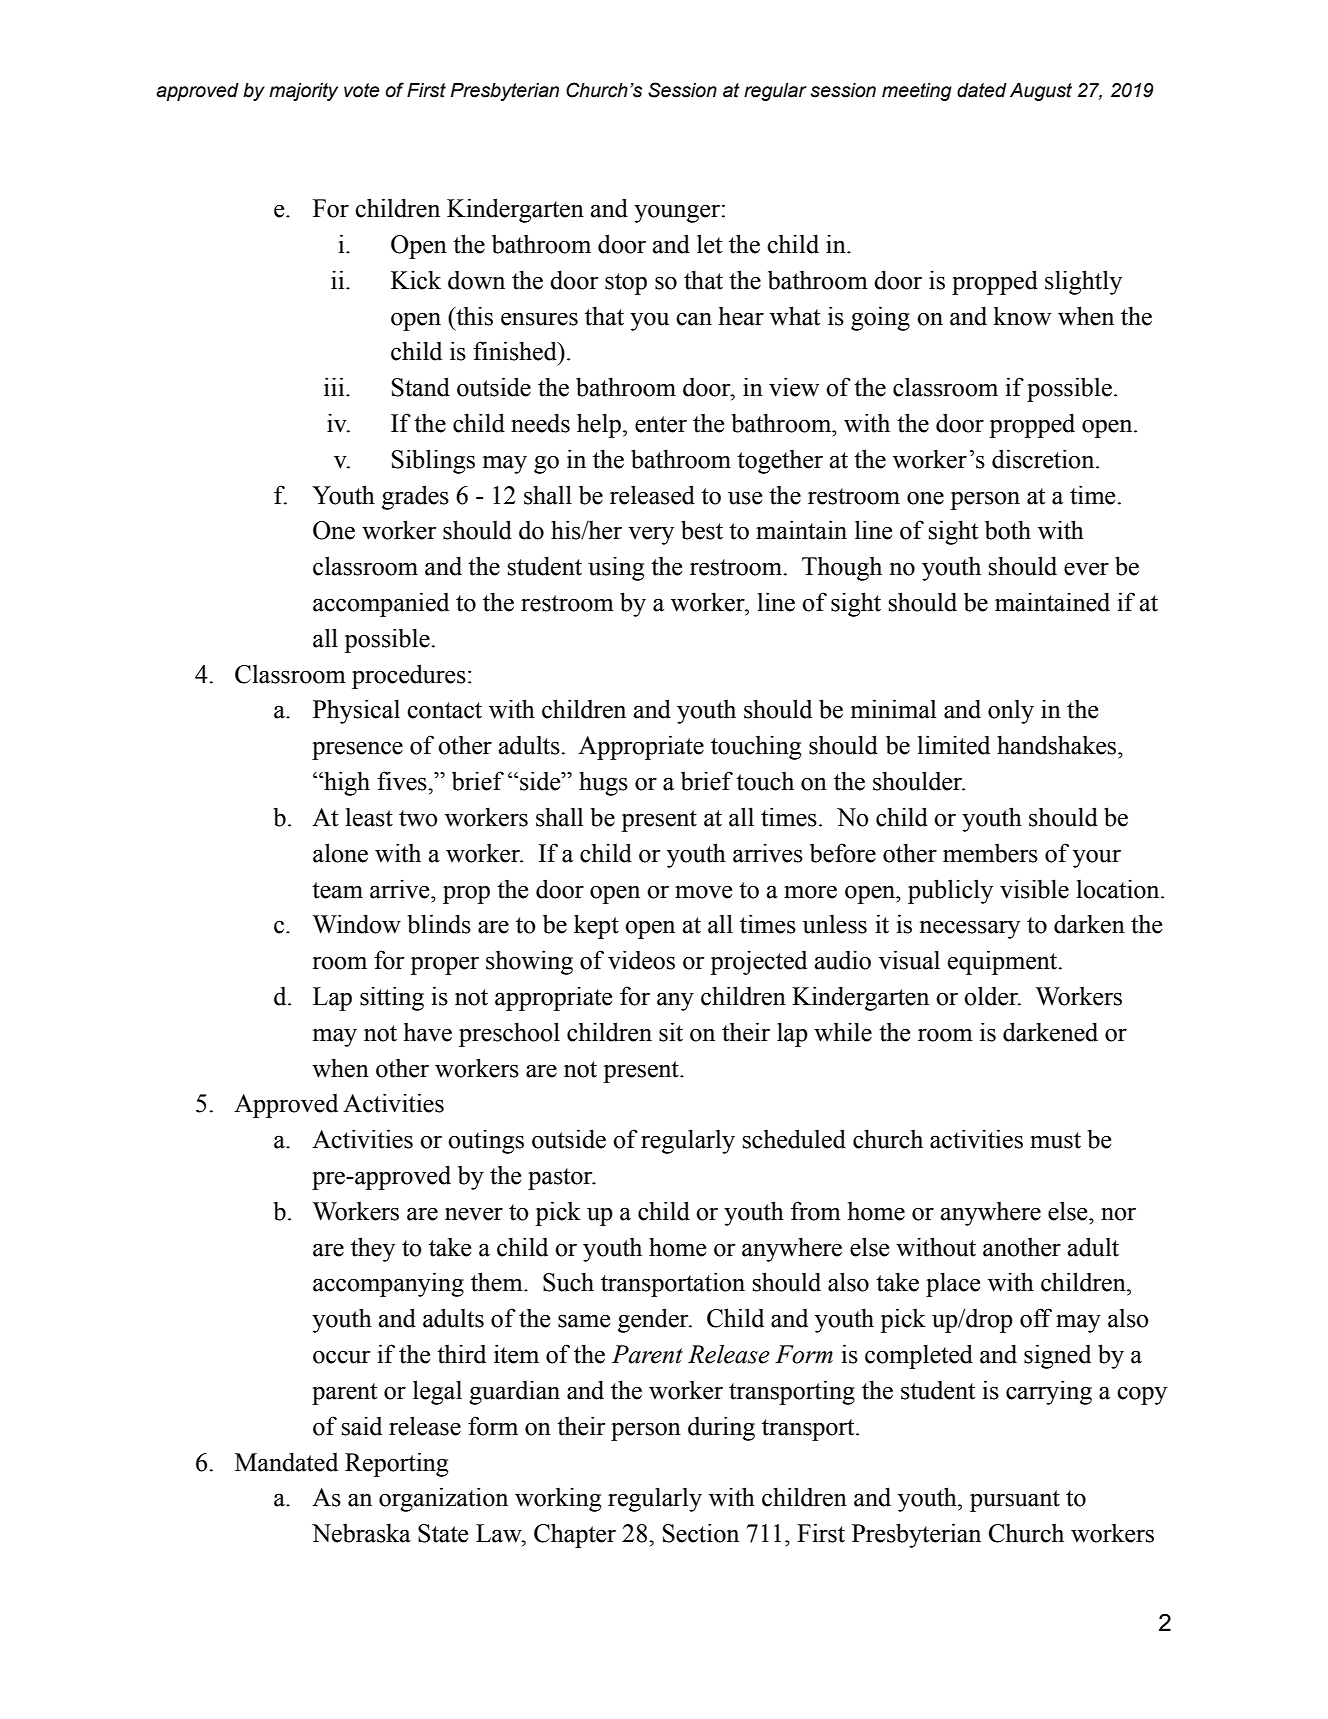 This document has height=1719, width=1328. I want to click on Stand, so click(421, 387).
